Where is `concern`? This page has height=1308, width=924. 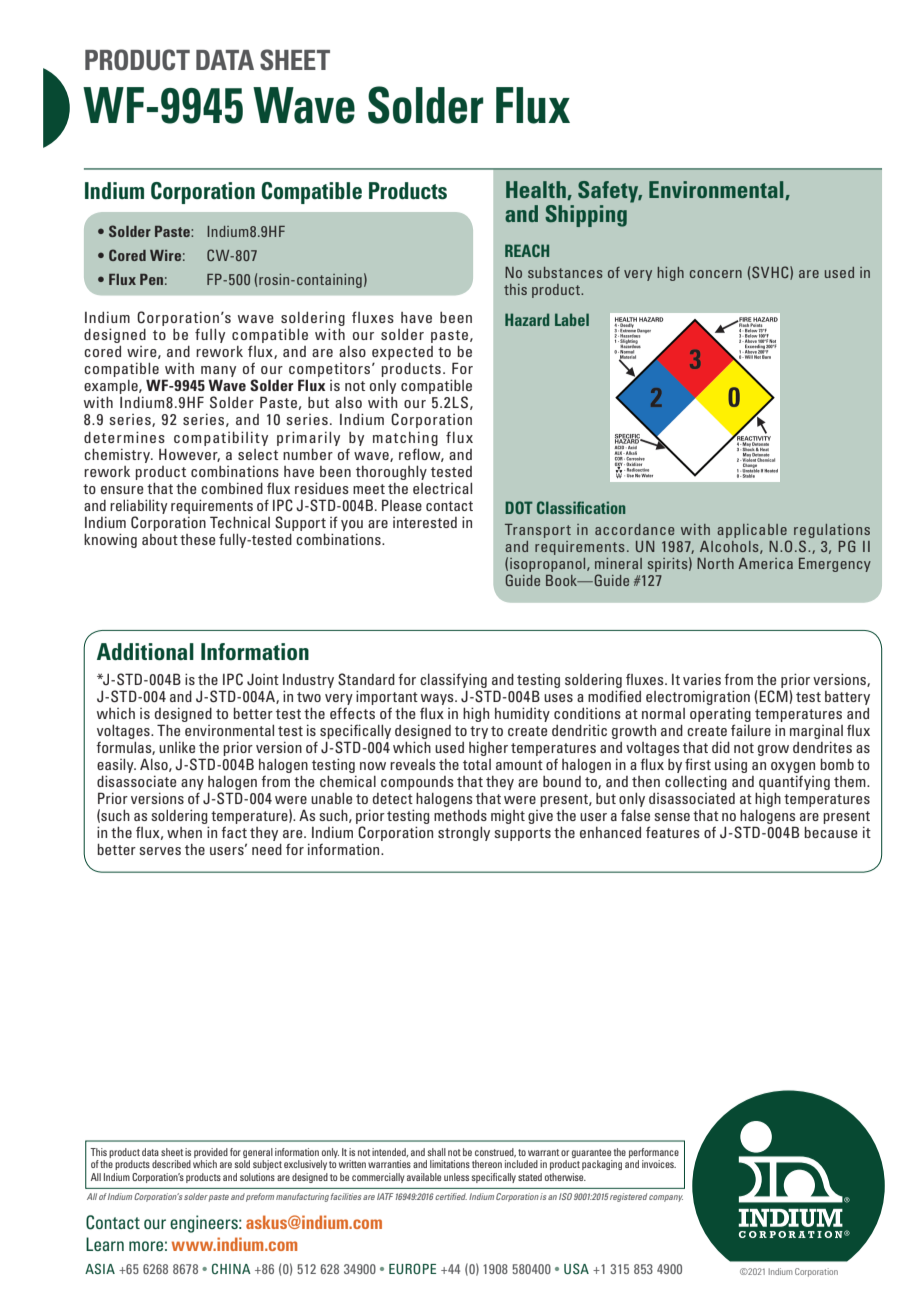
concern is located at coordinates (716, 274).
